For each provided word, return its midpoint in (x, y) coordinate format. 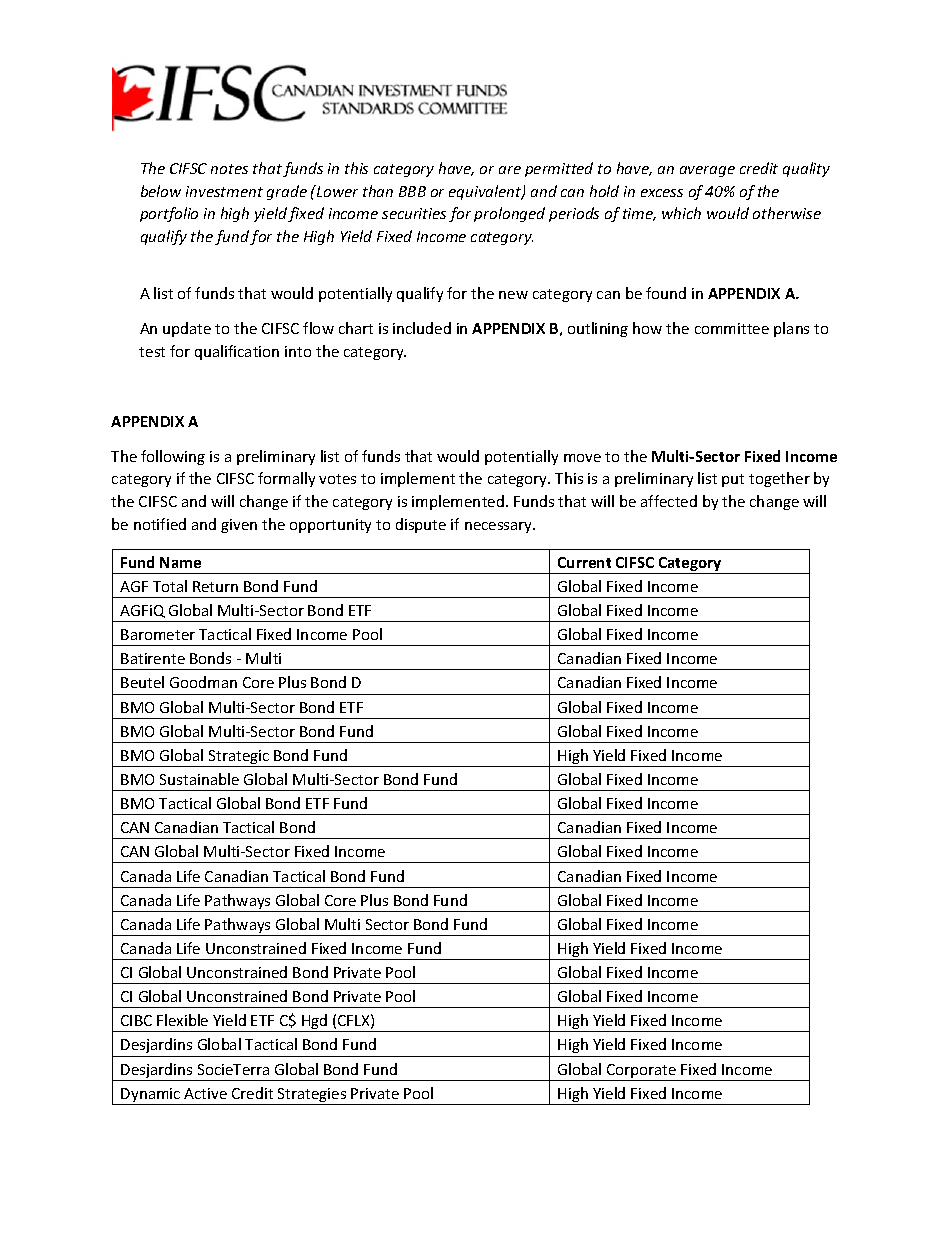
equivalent (486, 192)
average (707, 171)
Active (205, 1093)
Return (215, 586)
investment (224, 191)
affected (669, 501)
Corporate (642, 1072)
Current (584, 562)
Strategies (312, 1096)
